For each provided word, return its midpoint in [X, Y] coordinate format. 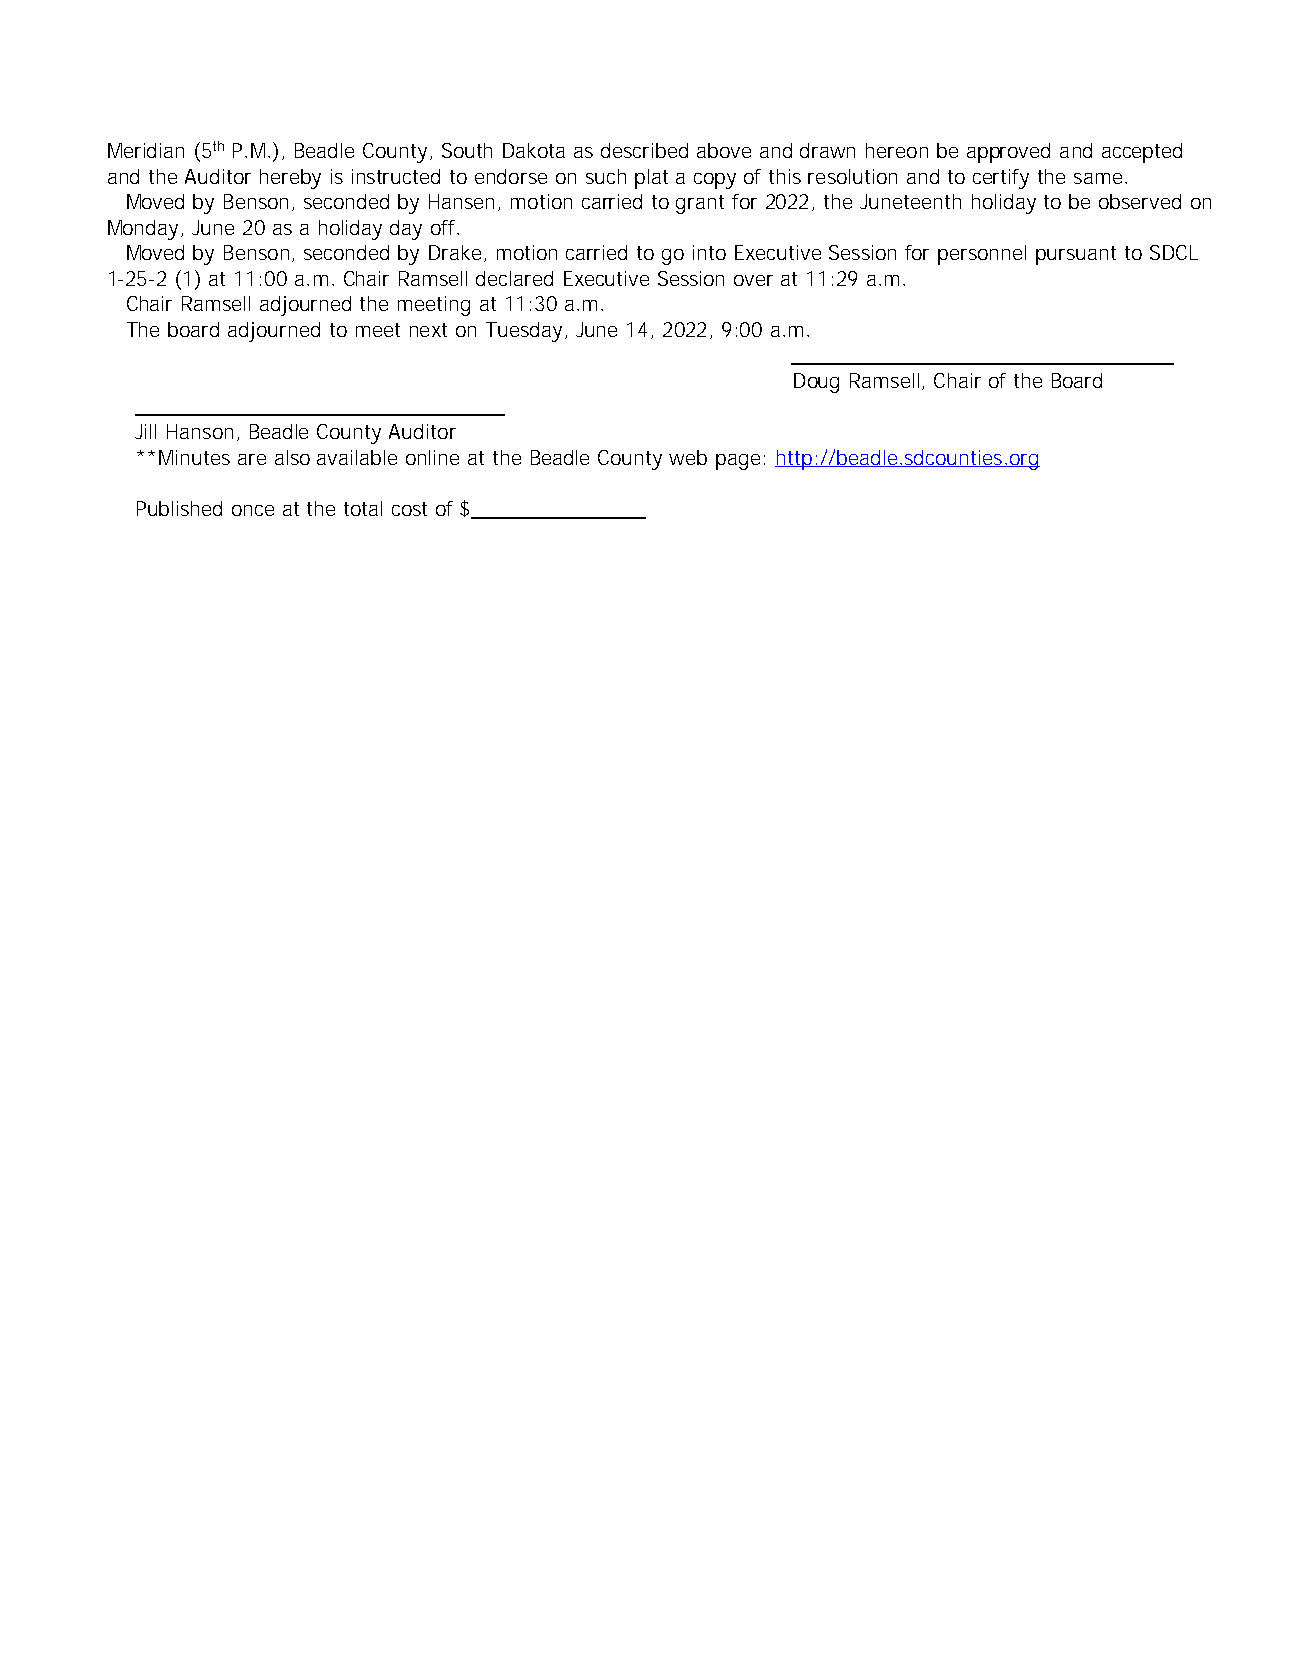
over [753, 280]
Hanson [200, 431]
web [688, 457]
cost [409, 509]
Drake [455, 252]
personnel [982, 255]
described [644, 150]
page [738, 462]
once [253, 510]
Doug [816, 383]
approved [1008, 153]
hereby [290, 179]
